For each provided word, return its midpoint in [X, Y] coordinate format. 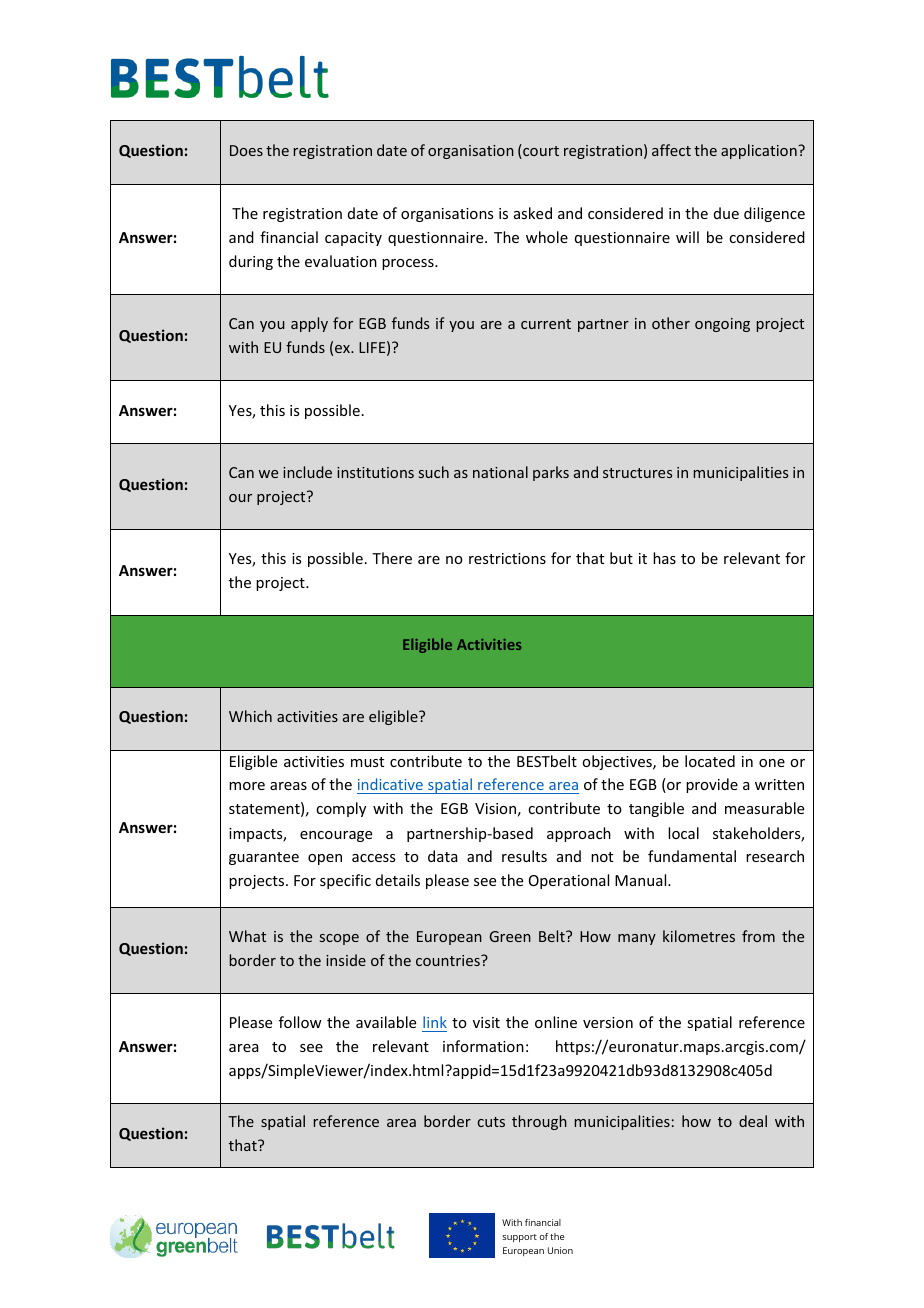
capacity [353, 239]
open [325, 859]
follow [300, 1022]
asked [533, 213]
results [524, 856]
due [726, 213]
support [520, 1238]
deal [753, 1121]
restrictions [507, 558]
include [307, 472]
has [664, 558]
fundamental [692, 856]
